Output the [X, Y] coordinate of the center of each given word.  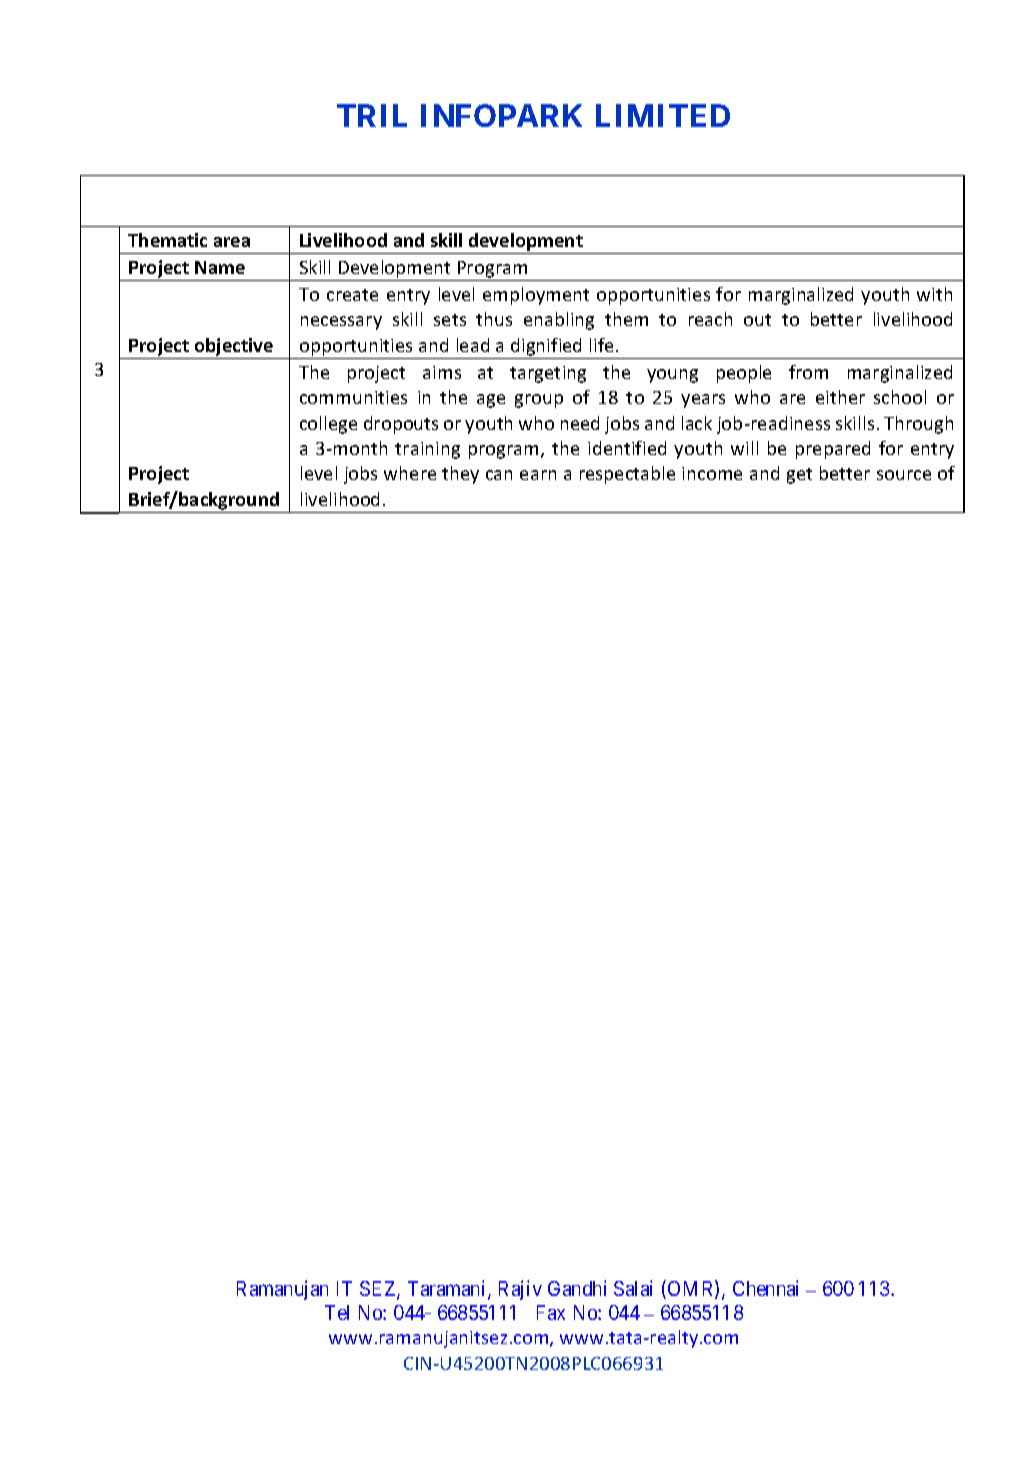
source [904, 475]
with [934, 294]
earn [538, 475]
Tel [337, 1312]
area [232, 242]
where [410, 473]
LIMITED [663, 115]
